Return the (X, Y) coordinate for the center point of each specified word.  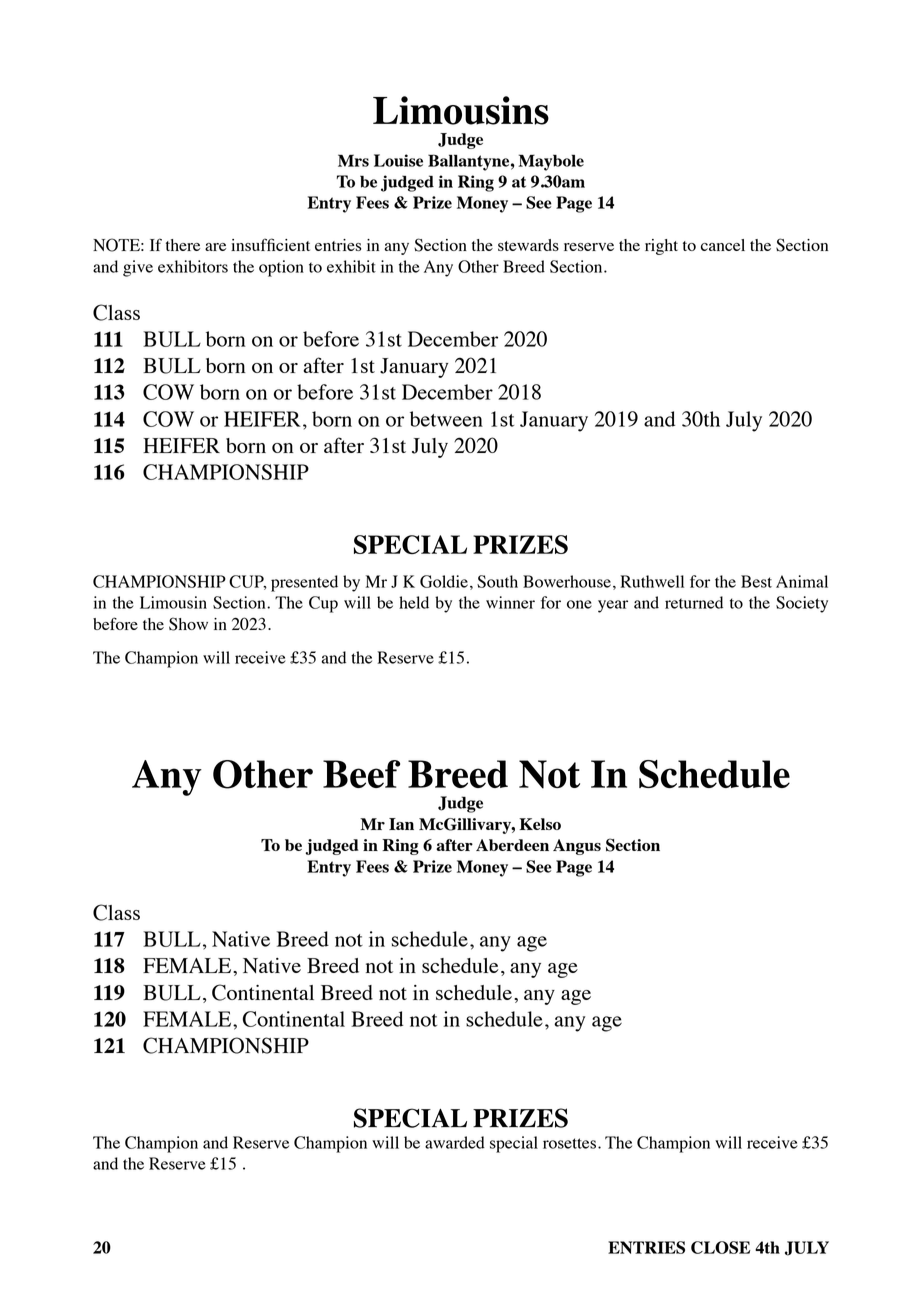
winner (510, 602)
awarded (455, 1142)
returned (694, 602)
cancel (723, 245)
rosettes (569, 1143)
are (215, 247)
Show (188, 624)
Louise (398, 160)
